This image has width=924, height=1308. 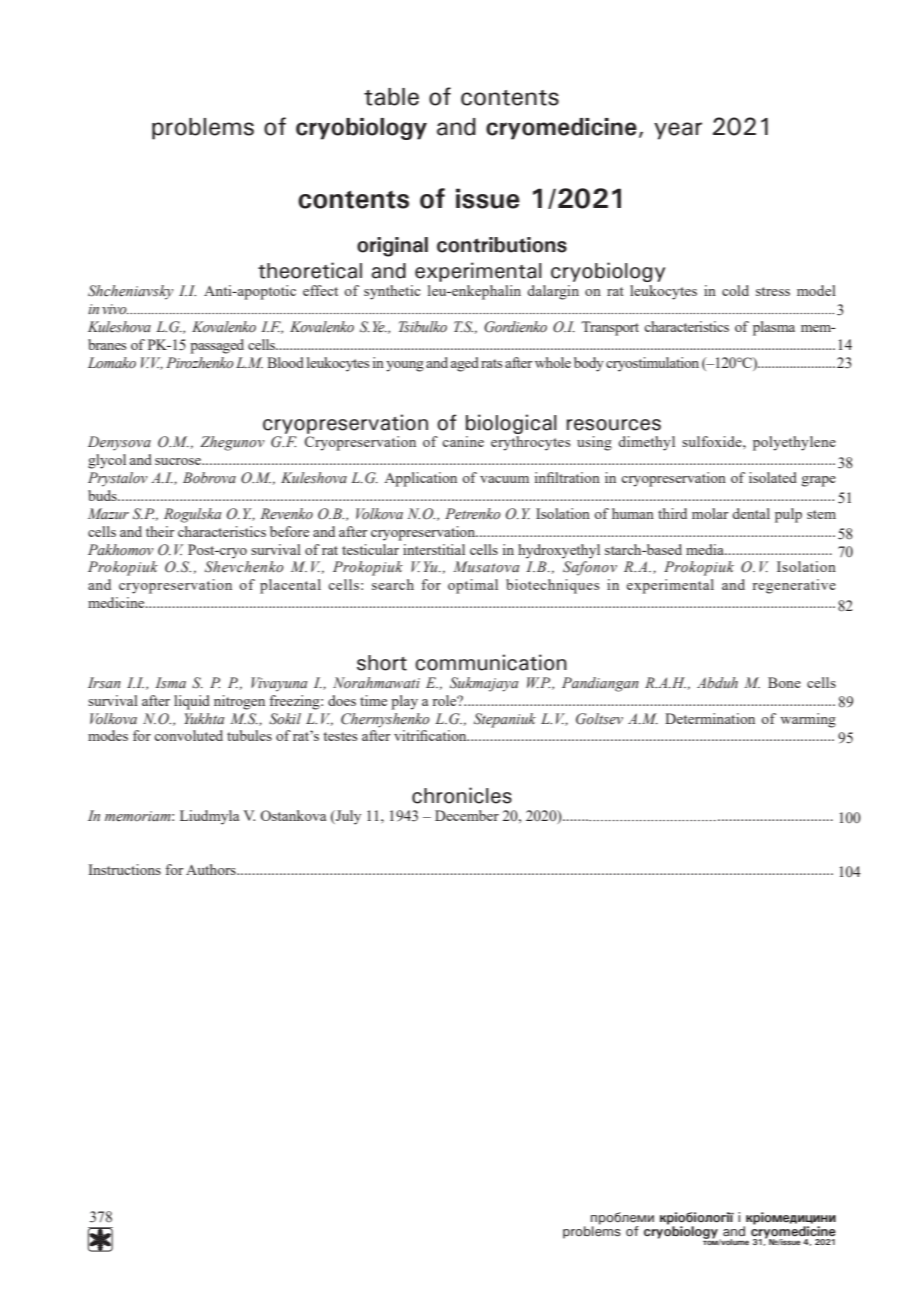 What do you see at coordinates (192, 702) in the image?
I see `liquid` at bounding box center [192, 702].
